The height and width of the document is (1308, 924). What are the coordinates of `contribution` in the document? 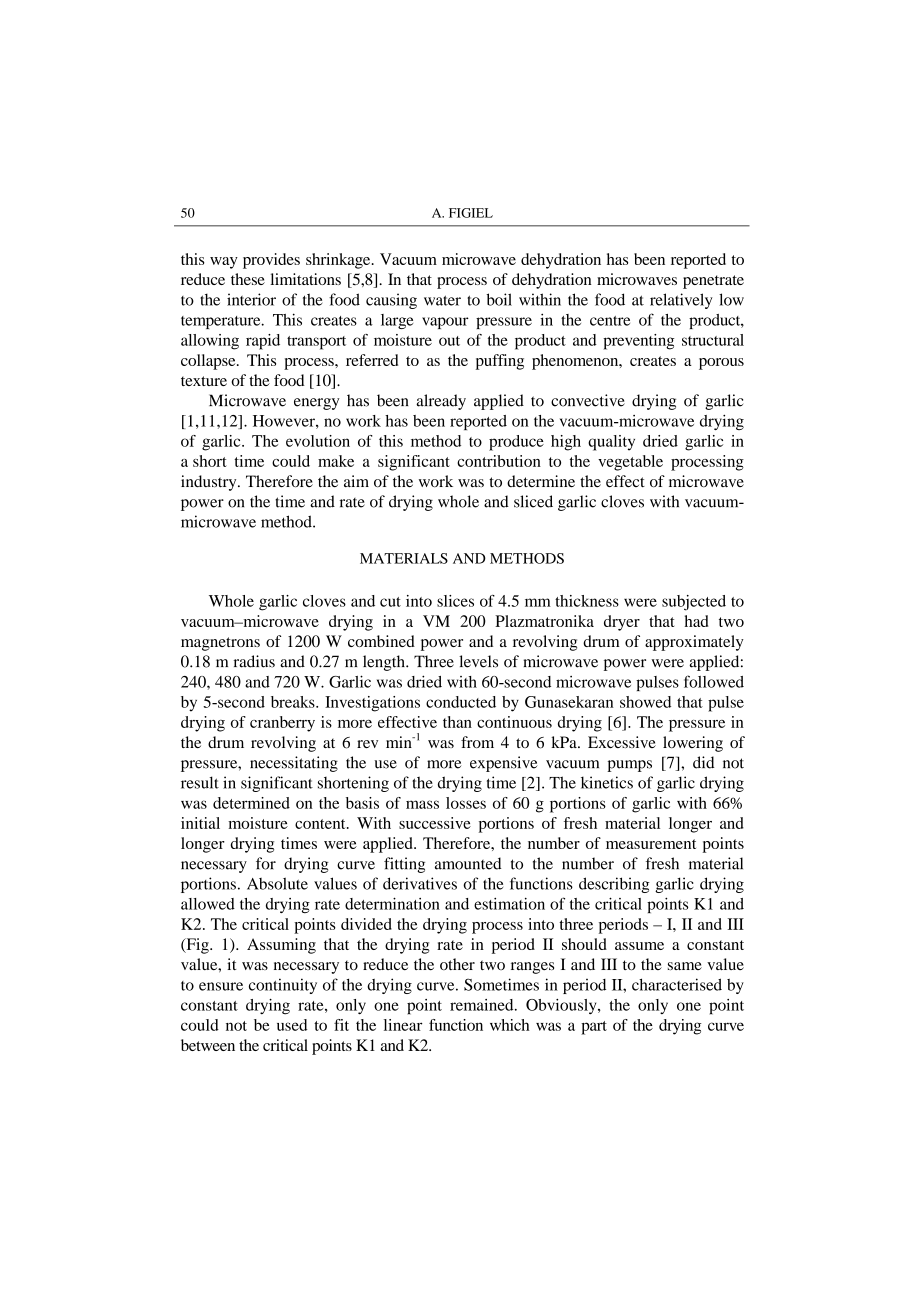 It's located at (499, 461).
